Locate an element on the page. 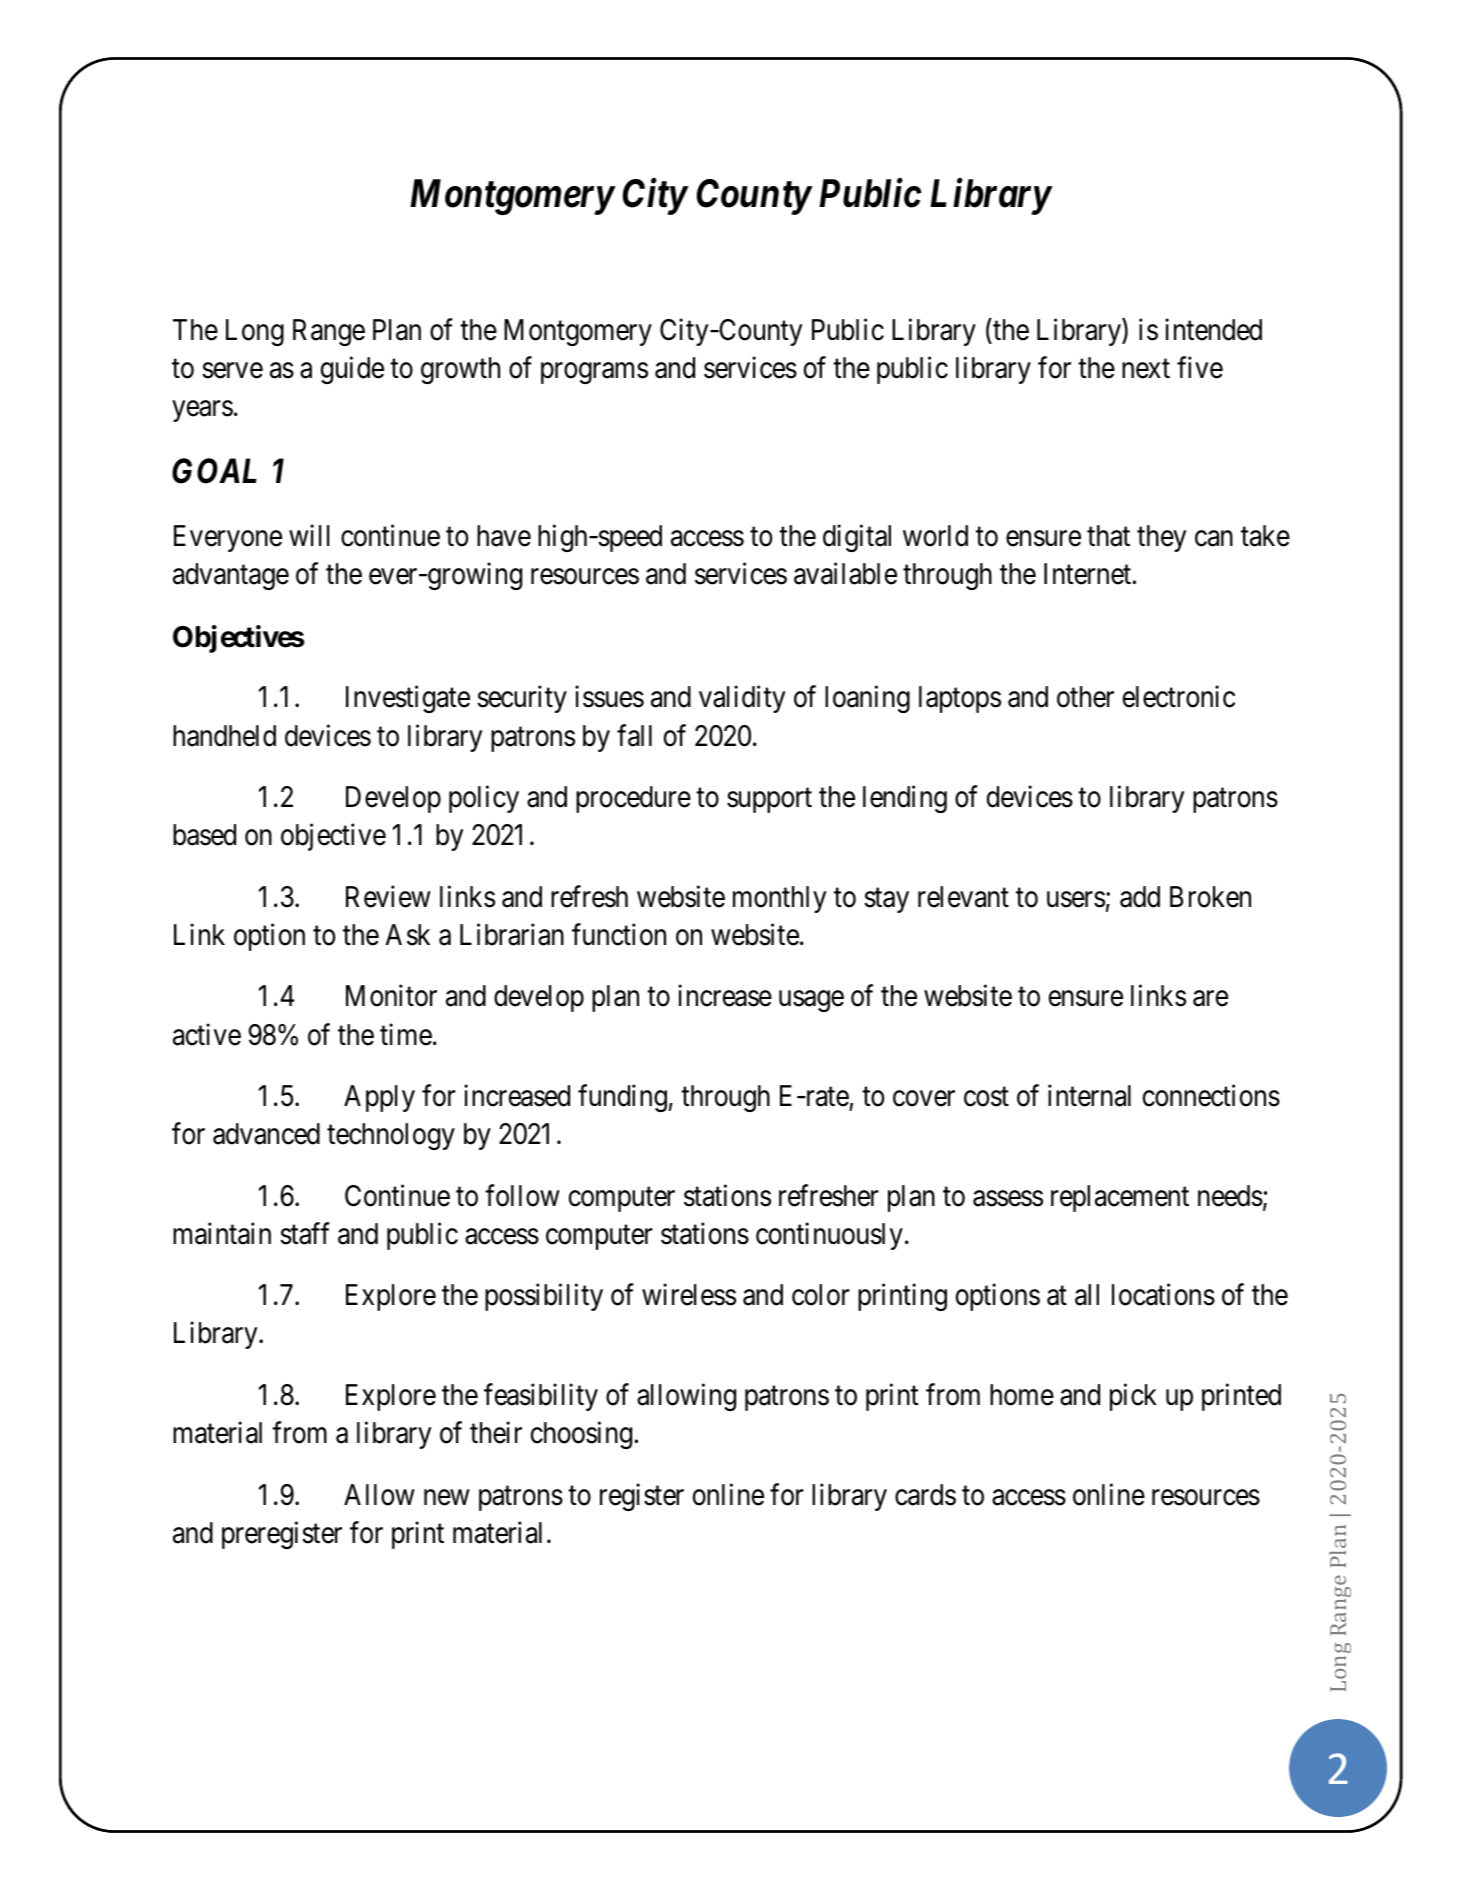 The height and width of the document is (1891, 1461). guide is located at coordinates (352, 370).
